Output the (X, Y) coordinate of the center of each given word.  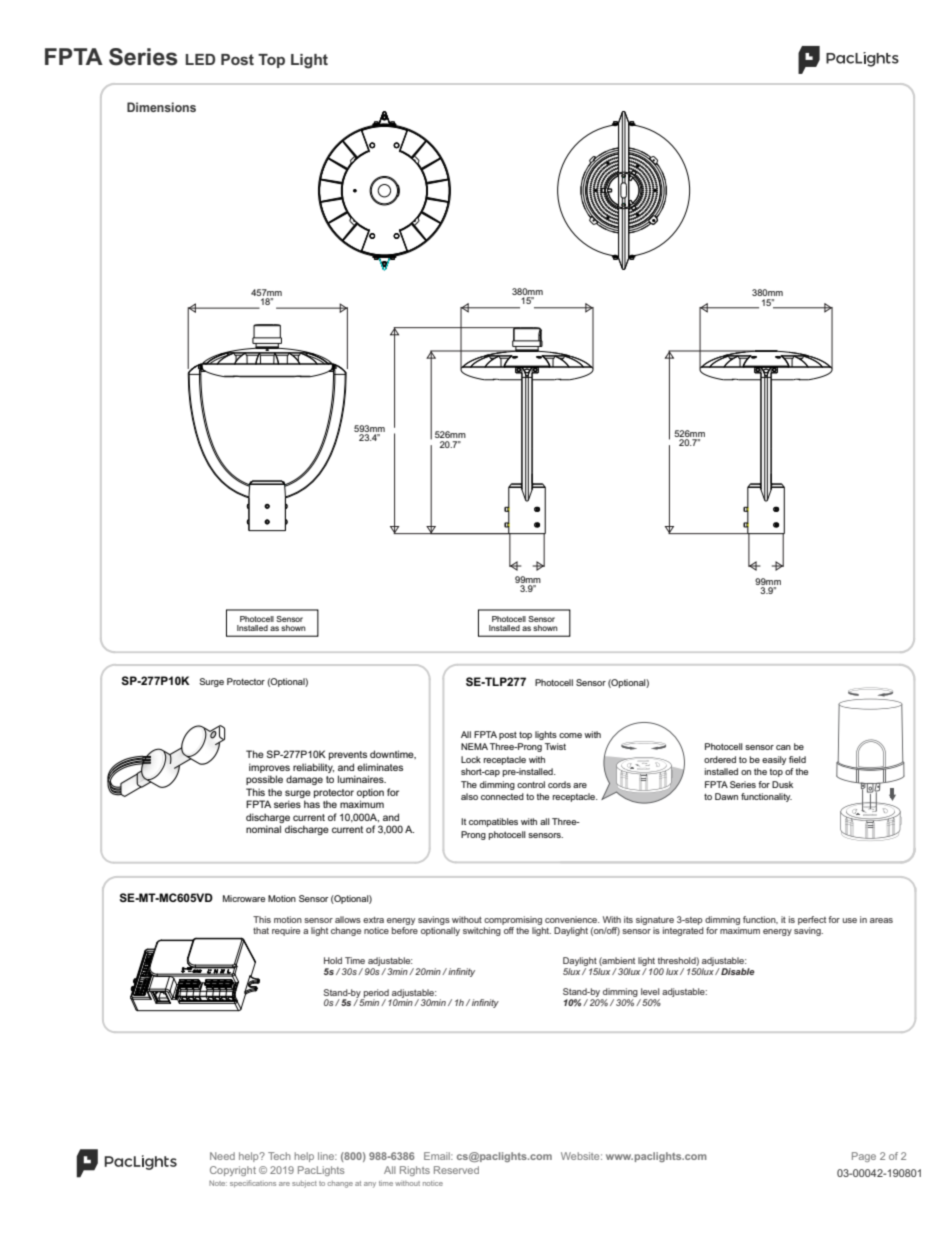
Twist (555, 746)
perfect (812, 922)
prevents (348, 755)
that (261, 930)
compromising (513, 922)
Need (222, 1156)
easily (774, 760)
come (570, 735)
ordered (720, 759)
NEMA (474, 746)
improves (269, 768)
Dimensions (161, 107)
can (783, 747)
